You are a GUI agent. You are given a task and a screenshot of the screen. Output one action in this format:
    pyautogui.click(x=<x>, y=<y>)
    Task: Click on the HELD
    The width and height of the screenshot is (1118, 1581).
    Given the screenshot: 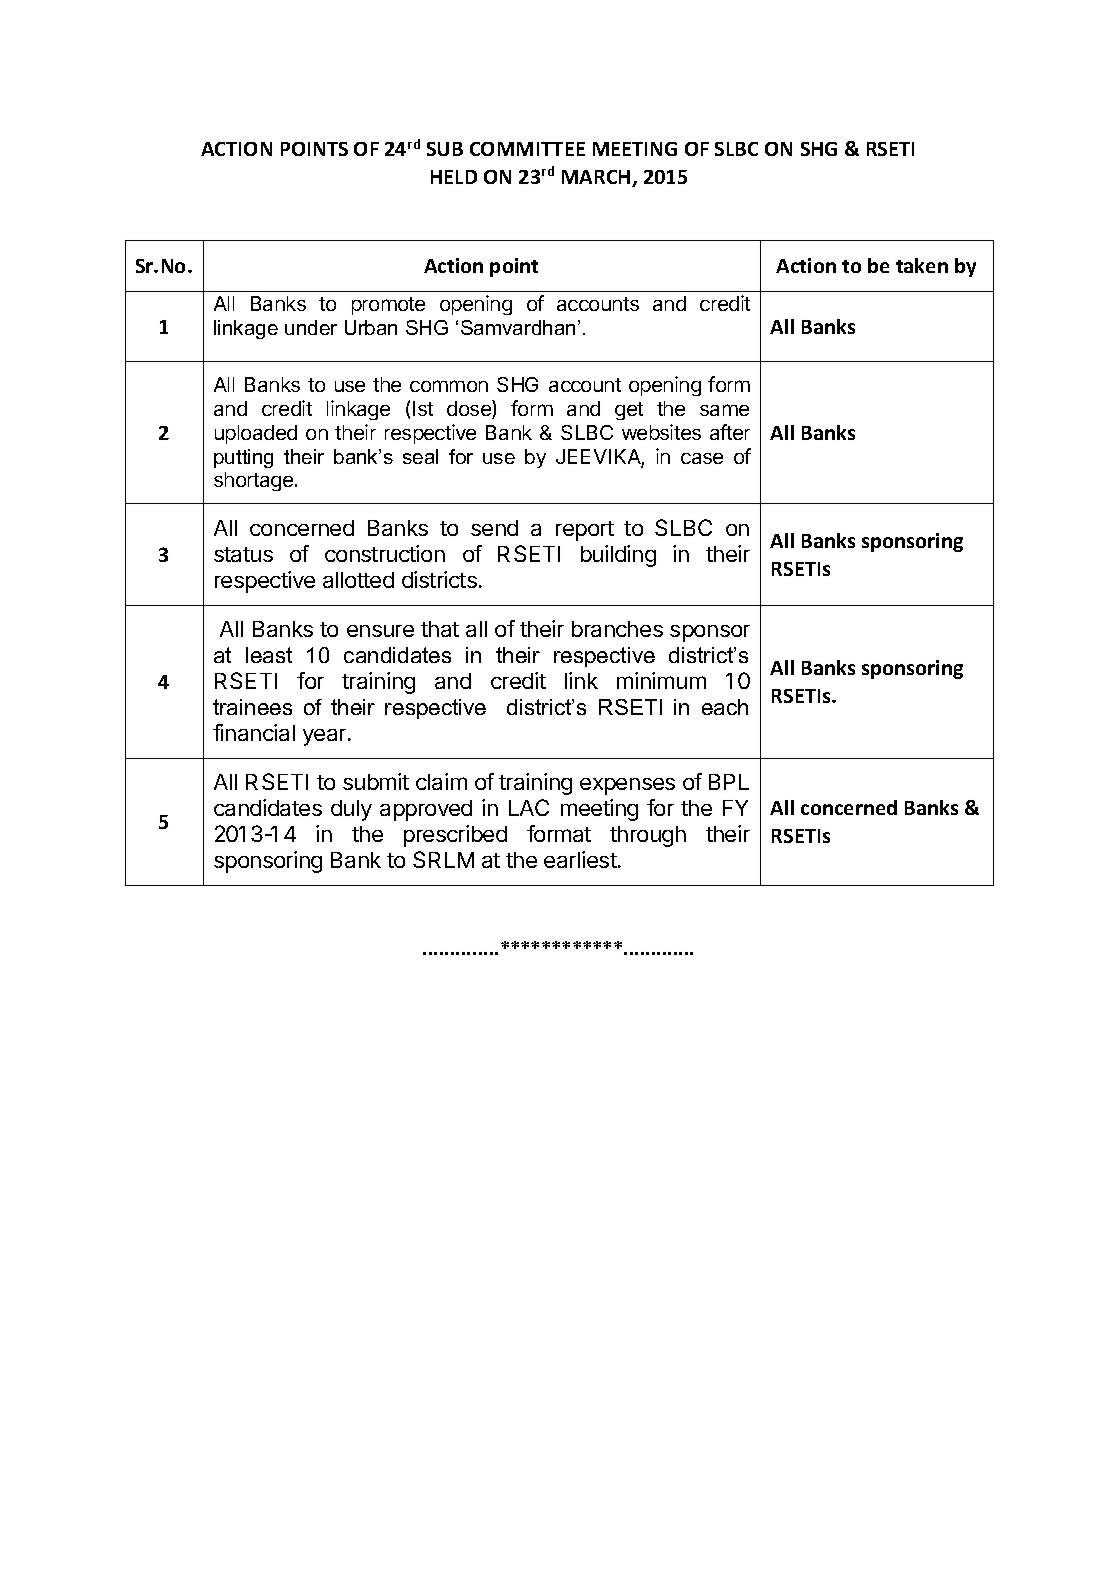 What is the action you would take?
    pyautogui.click(x=454, y=177)
